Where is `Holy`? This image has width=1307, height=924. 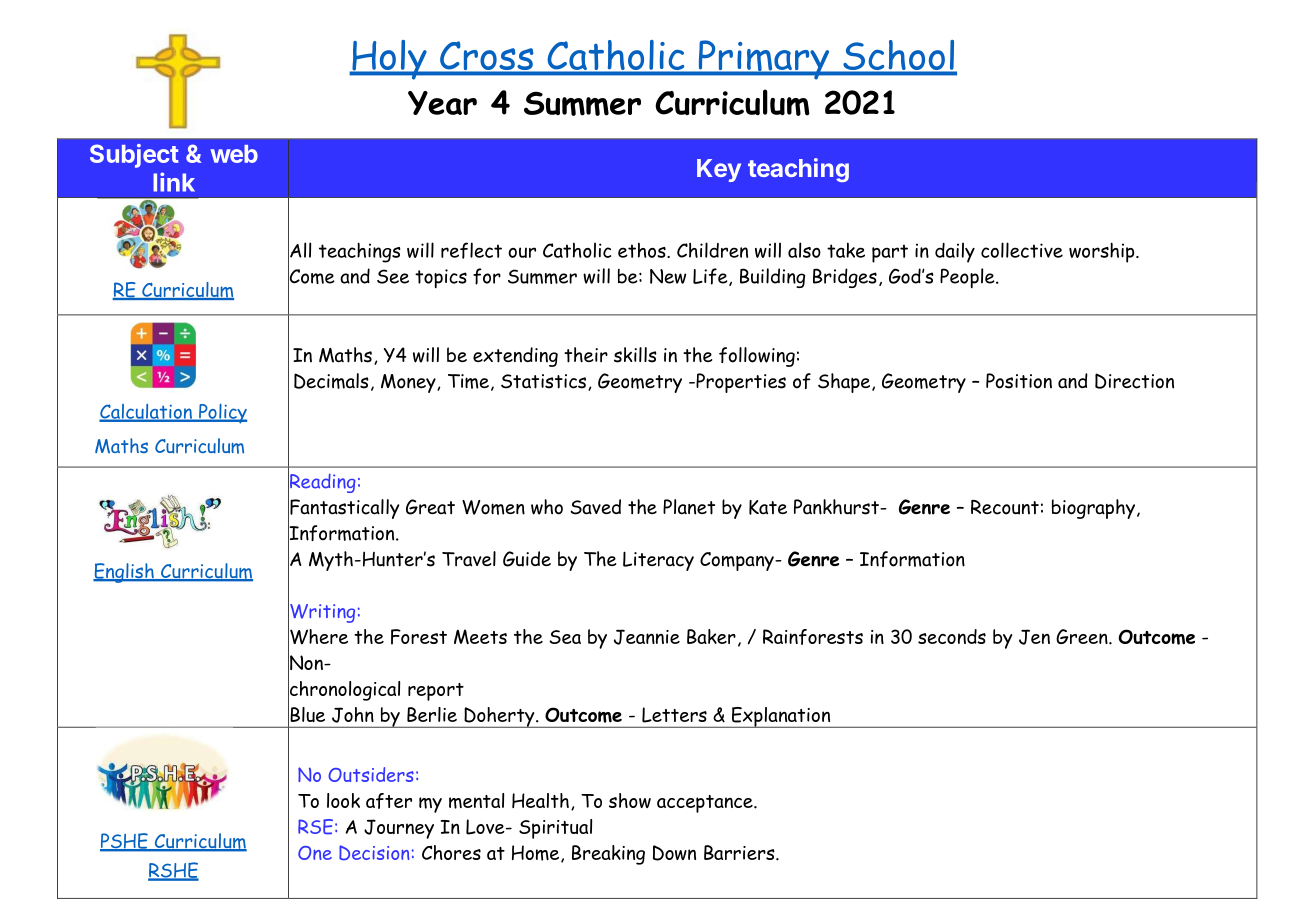
Holy is located at coordinates (389, 60).
